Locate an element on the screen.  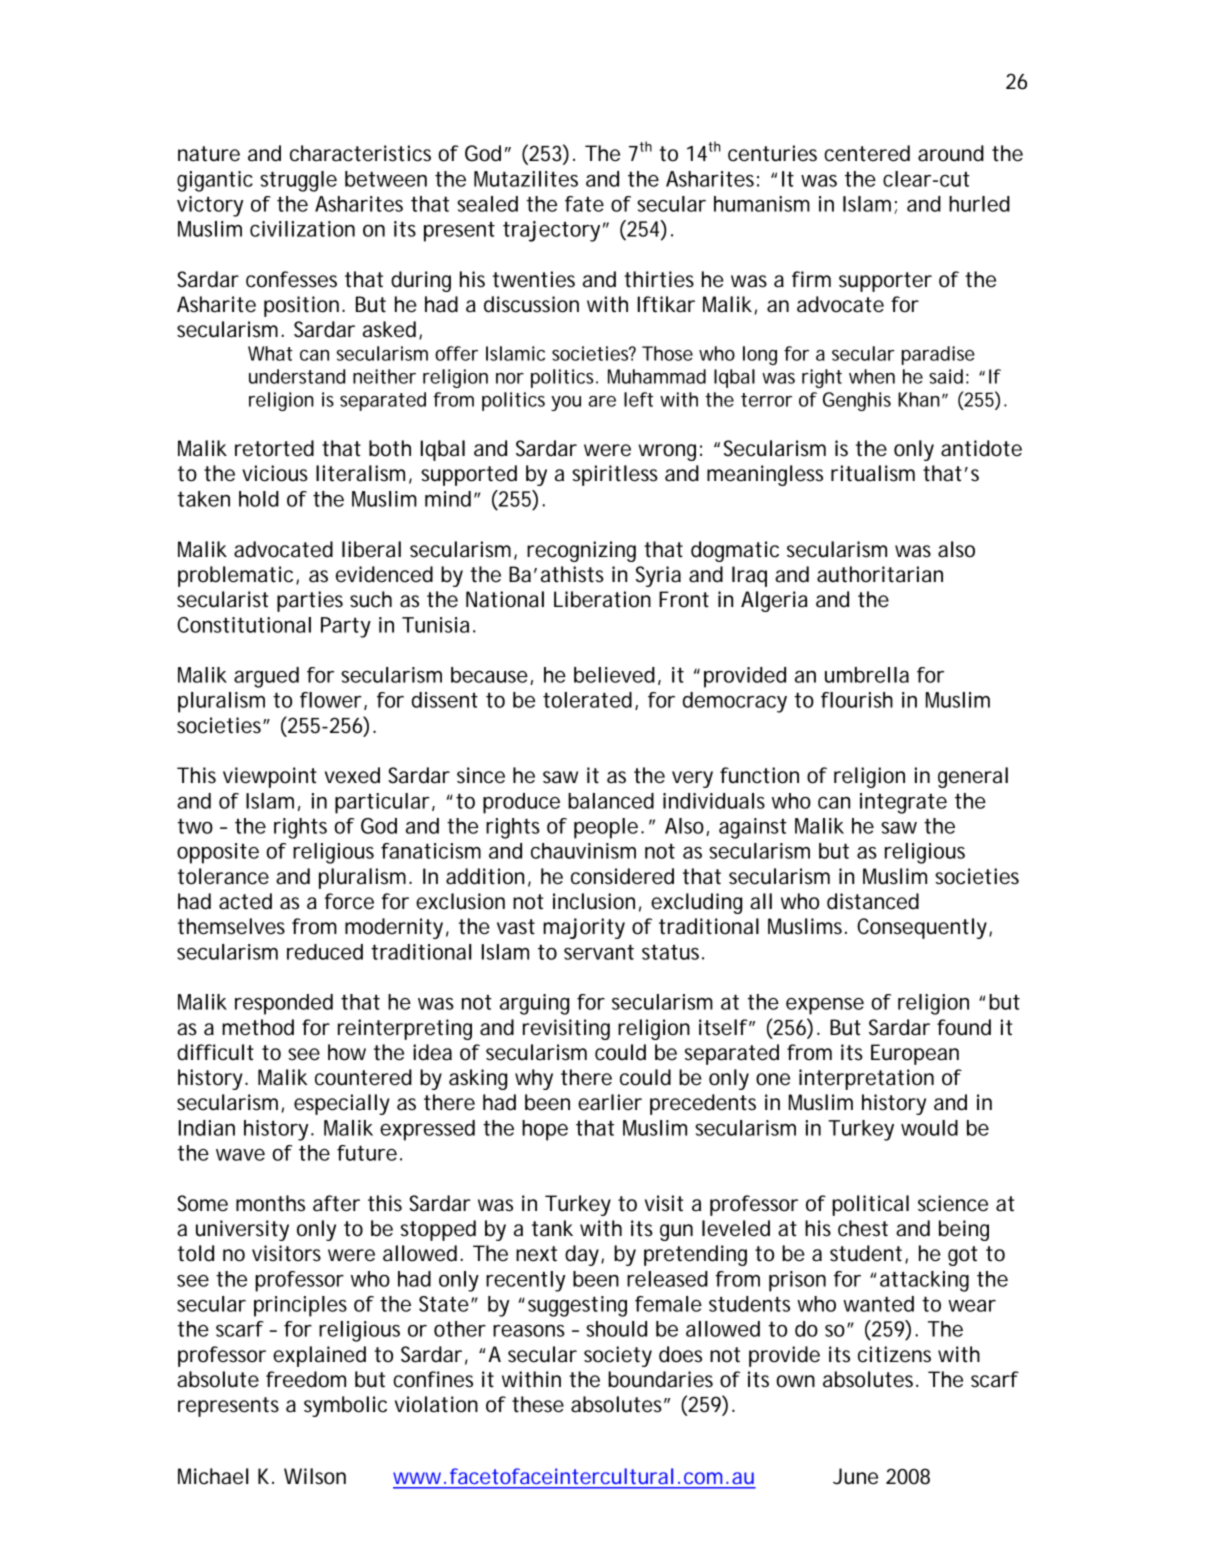
struggle is located at coordinates (298, 181).
